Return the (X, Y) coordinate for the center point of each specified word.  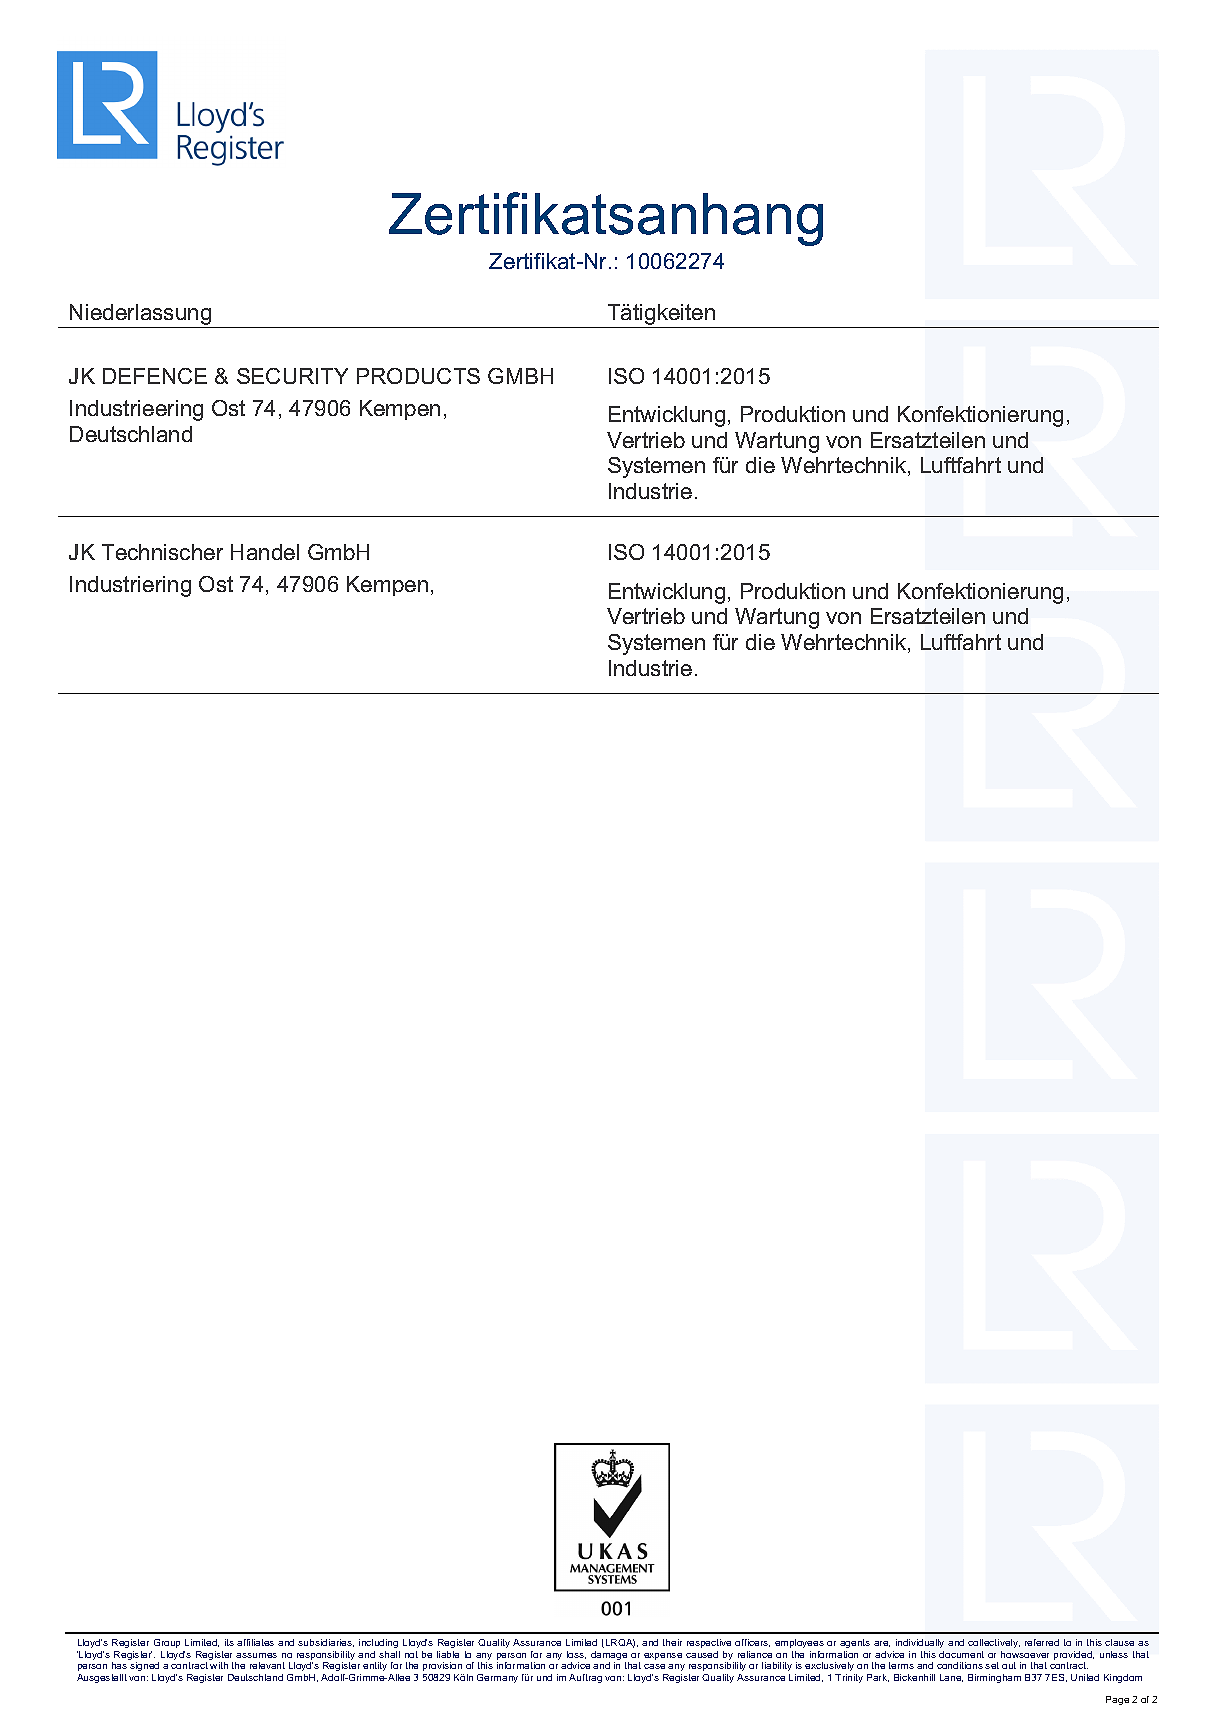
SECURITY (292, 376)
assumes (256, 1655)
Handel (265, 552)
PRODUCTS (418, 376)
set (992, 1665)
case (654, 1666)
